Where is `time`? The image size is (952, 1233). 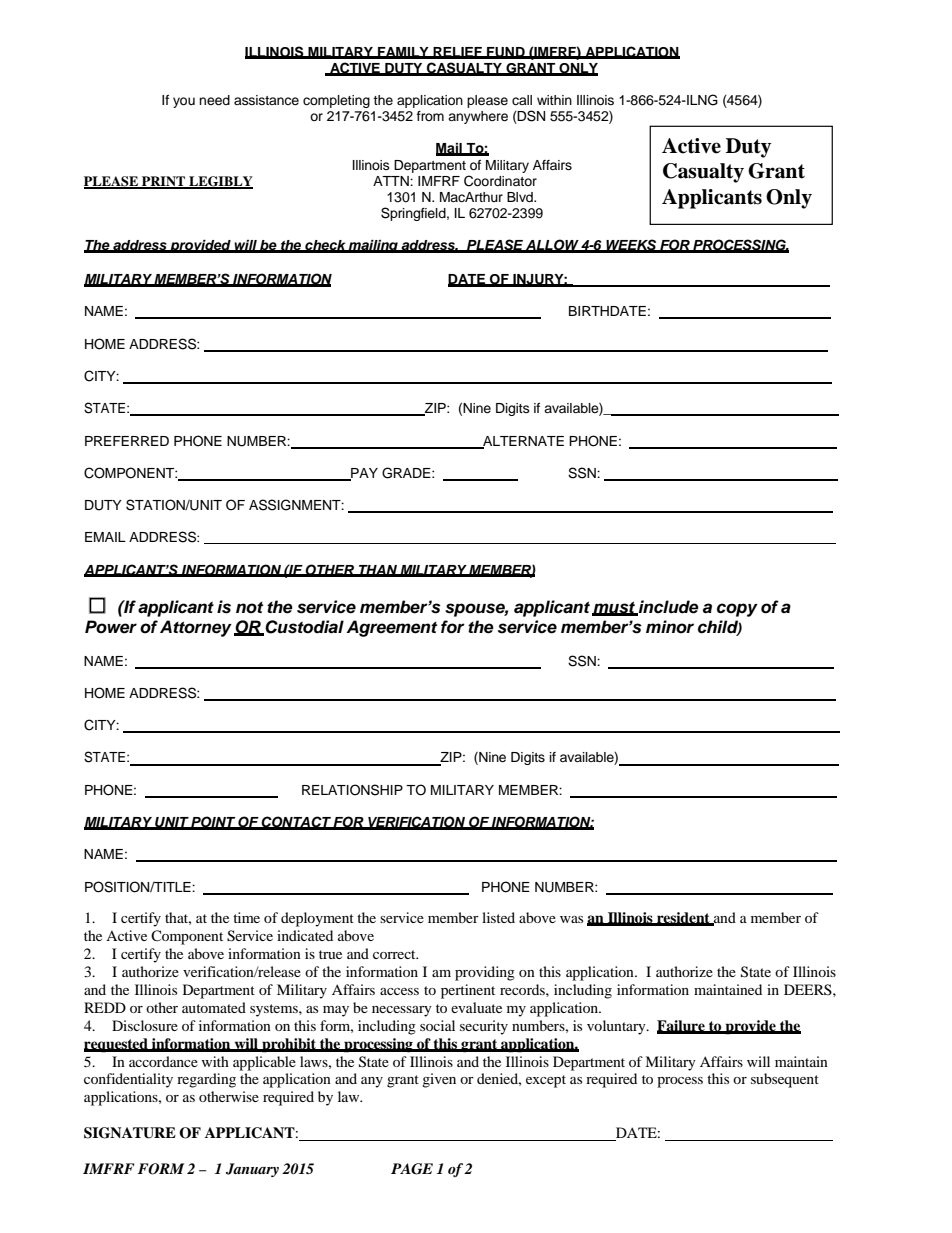
time is located at coordinates (246, 917).
